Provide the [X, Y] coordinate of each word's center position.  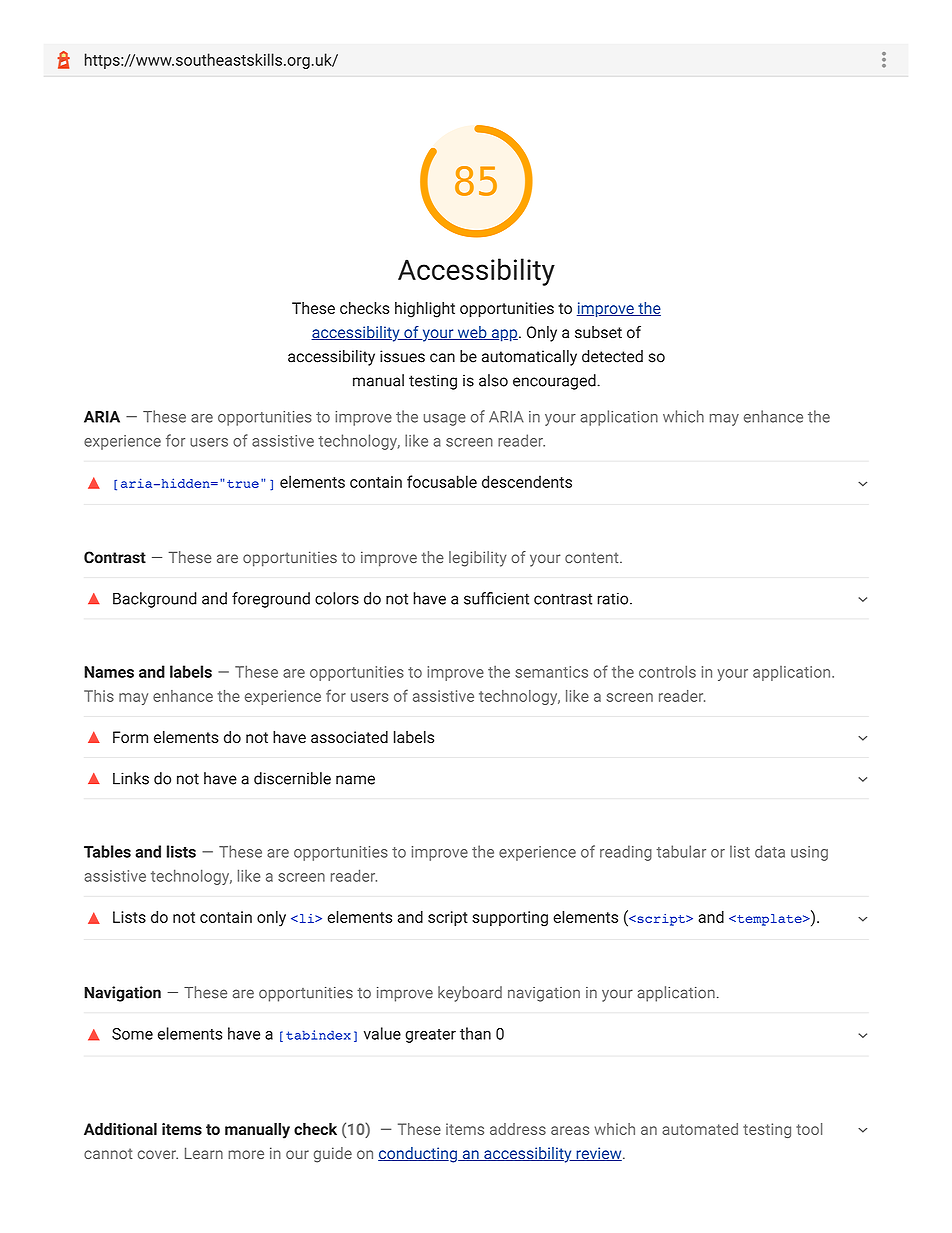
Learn [204, 1153]
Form [130, 737]
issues [402, 356]
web [472, 333]
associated [349, 737]
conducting [418, 1155]
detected [612, 356]
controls [667, 671]
